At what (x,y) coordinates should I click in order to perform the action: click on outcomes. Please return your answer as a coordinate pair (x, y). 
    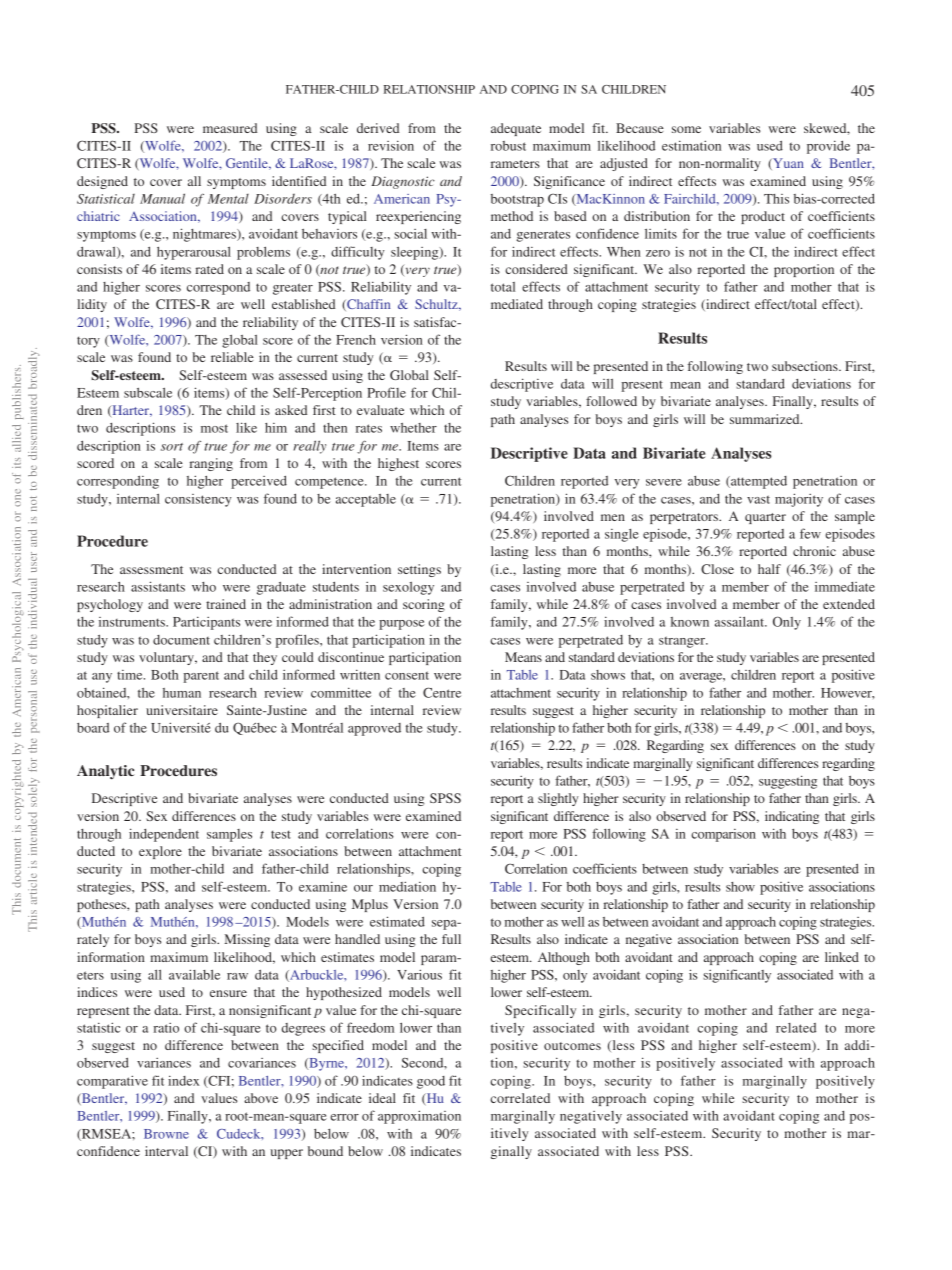
    Looking at the image, I should click on (572, 1046).
